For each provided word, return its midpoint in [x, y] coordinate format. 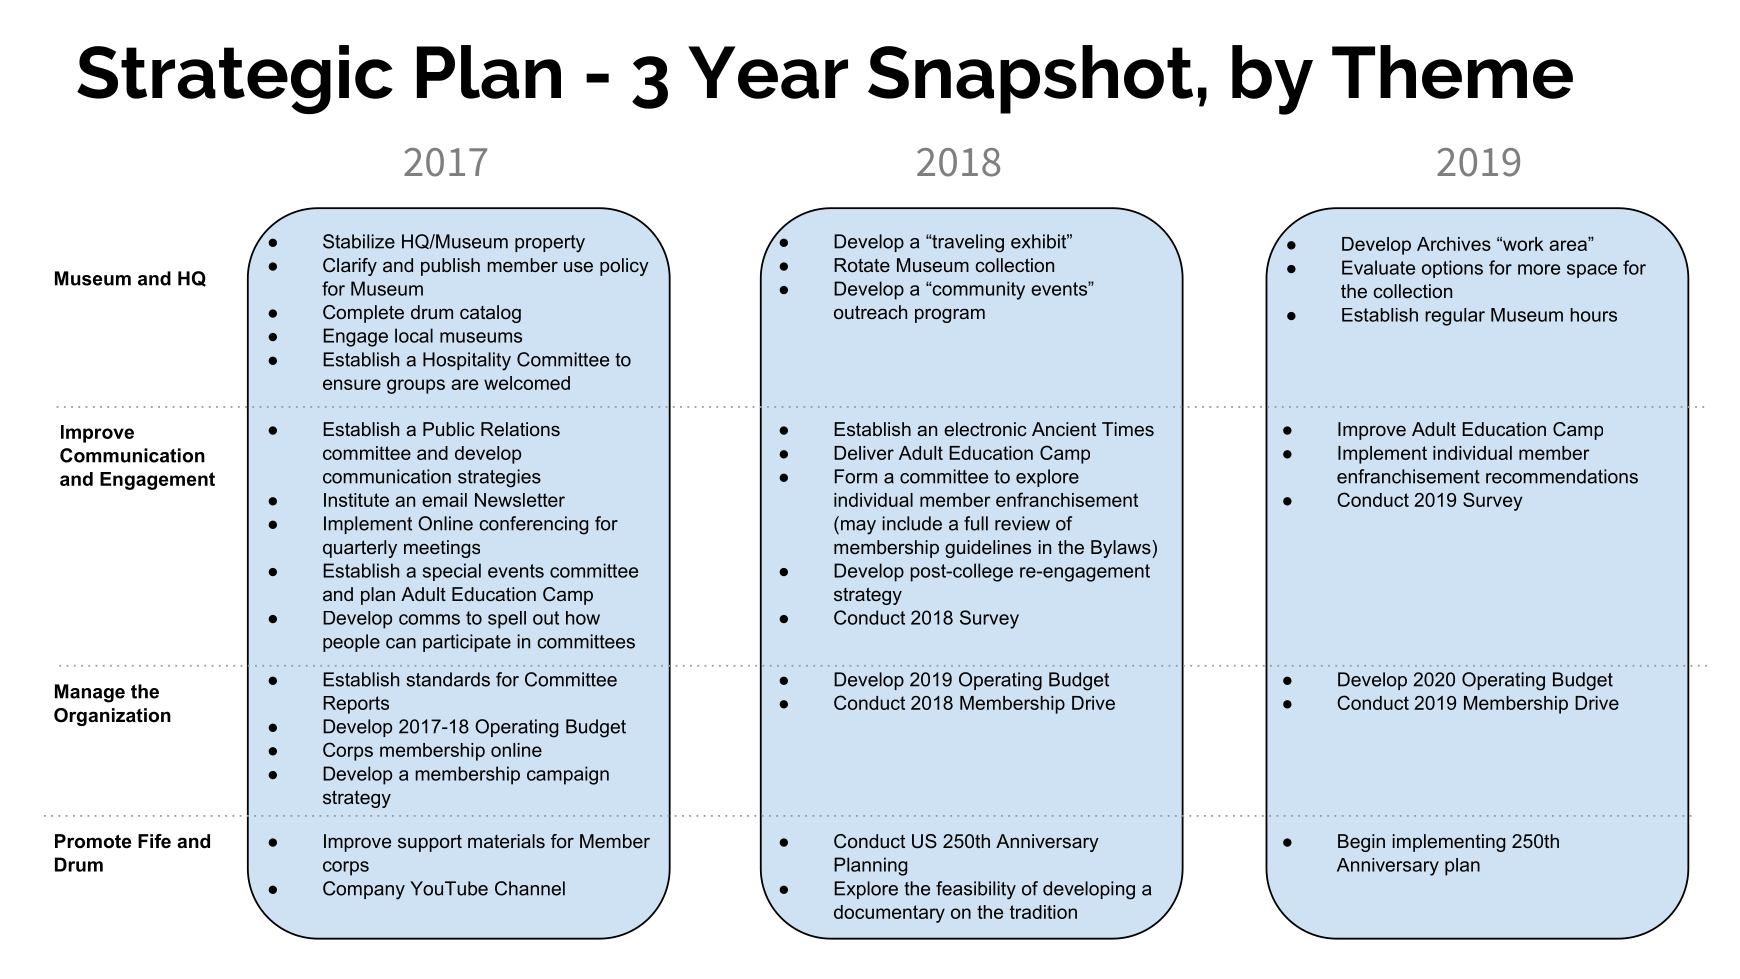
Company [364, 890]
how [583, 618]
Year [768, 72]
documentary [889, 914]
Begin [1361, 843]
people [351, 643]
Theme [1452, 72]
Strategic [235, 79]
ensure [352, 384]
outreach [870, 312]
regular [1455, 317]
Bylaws [1122, 549]
